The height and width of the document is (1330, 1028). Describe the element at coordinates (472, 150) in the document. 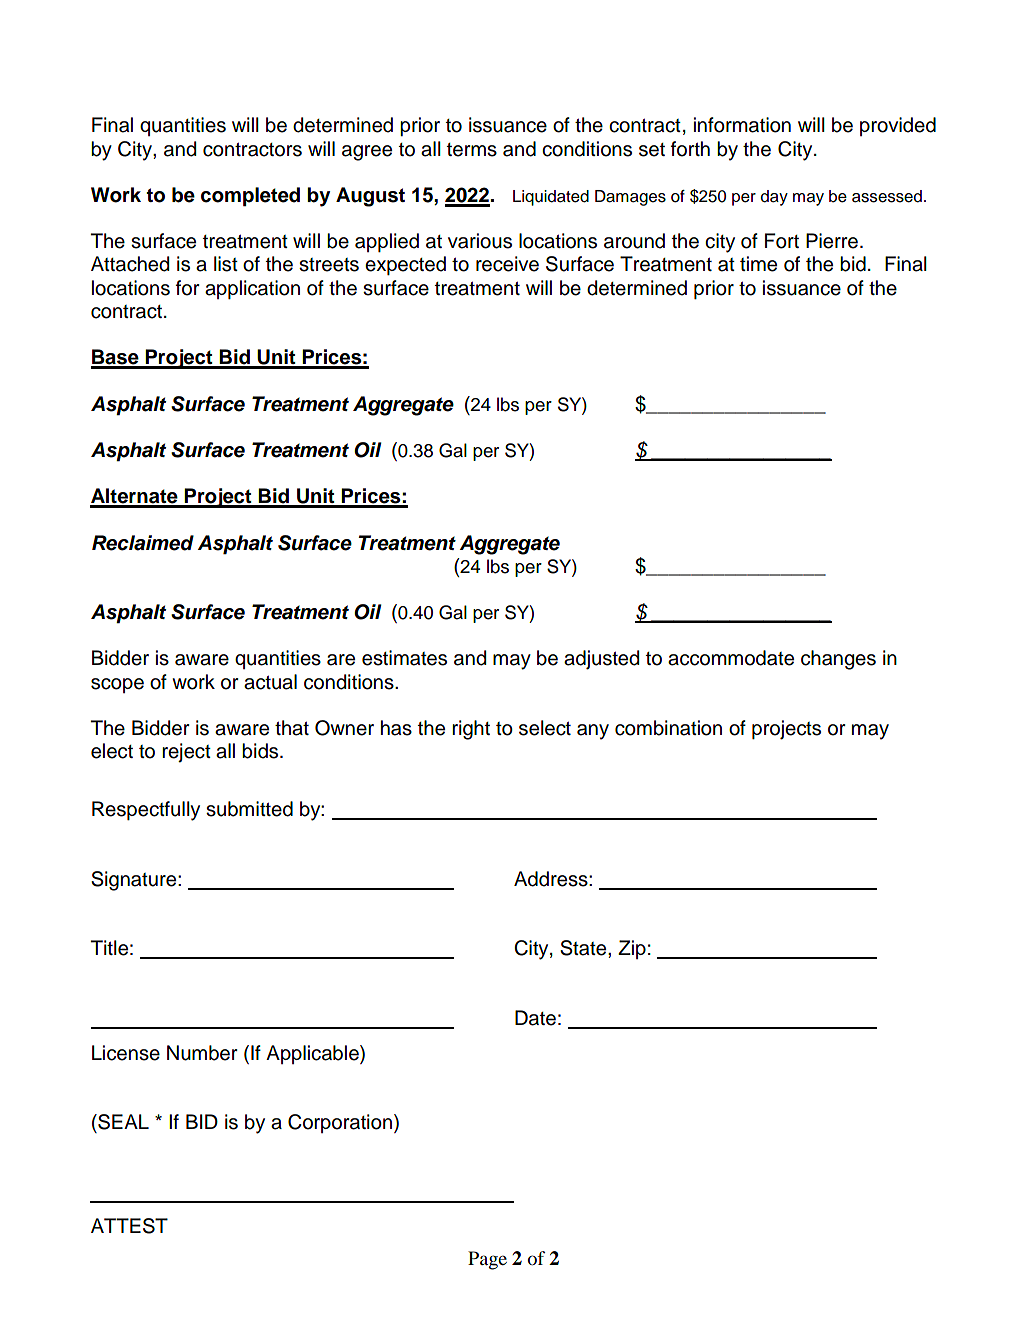

I see `terms` at that location.
